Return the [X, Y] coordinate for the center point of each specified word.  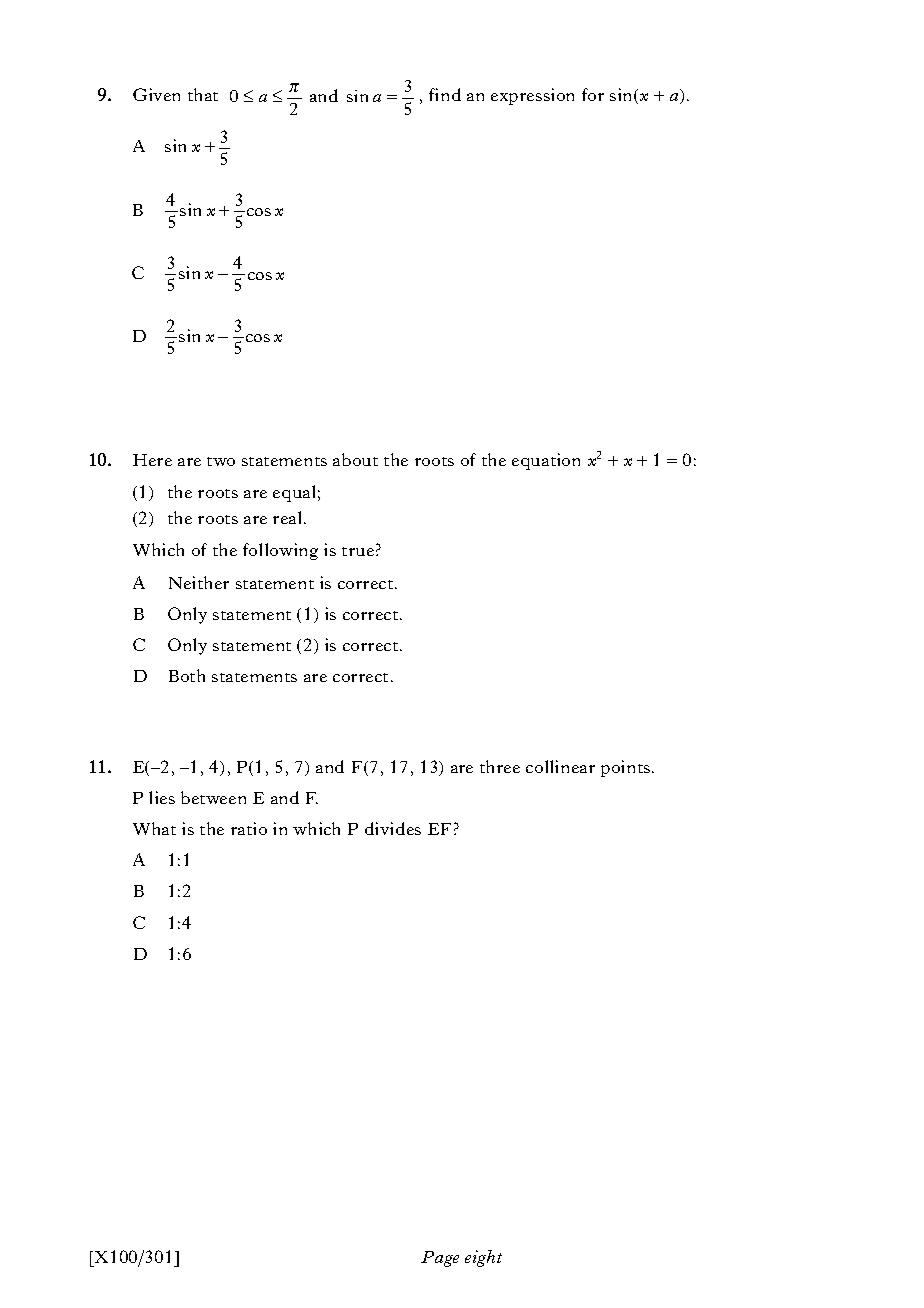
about [355, 459]
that [203, 94]
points [627, 768]
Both [187, 675]
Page [440, 1259]
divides [393, 828]
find [445, 94]
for [593, 94]
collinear [560, 766]
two [221, 461]
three [500, 766]
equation [546, 461]
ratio [249, 828]
